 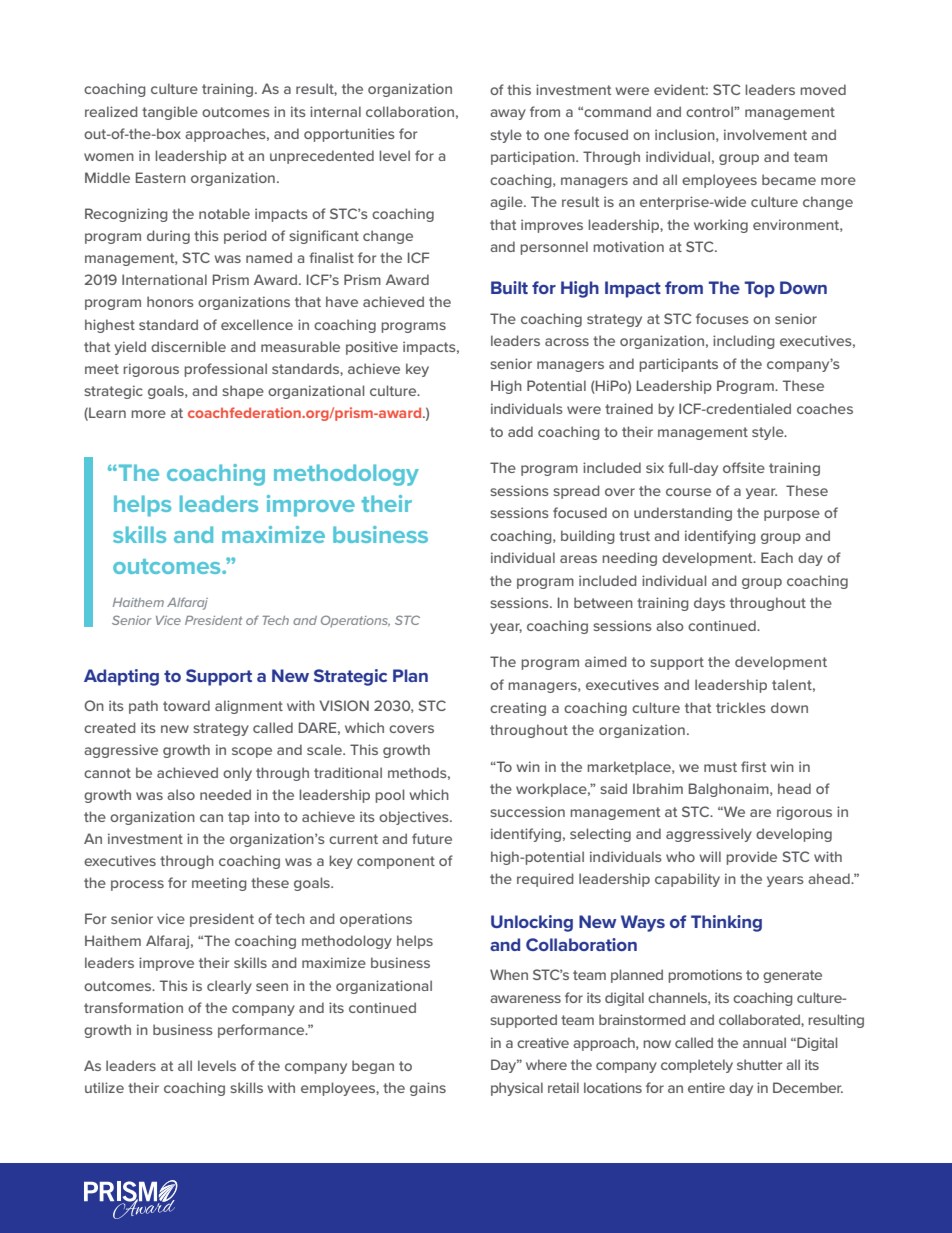 I want to click on add, so click(x=520, y=431).
